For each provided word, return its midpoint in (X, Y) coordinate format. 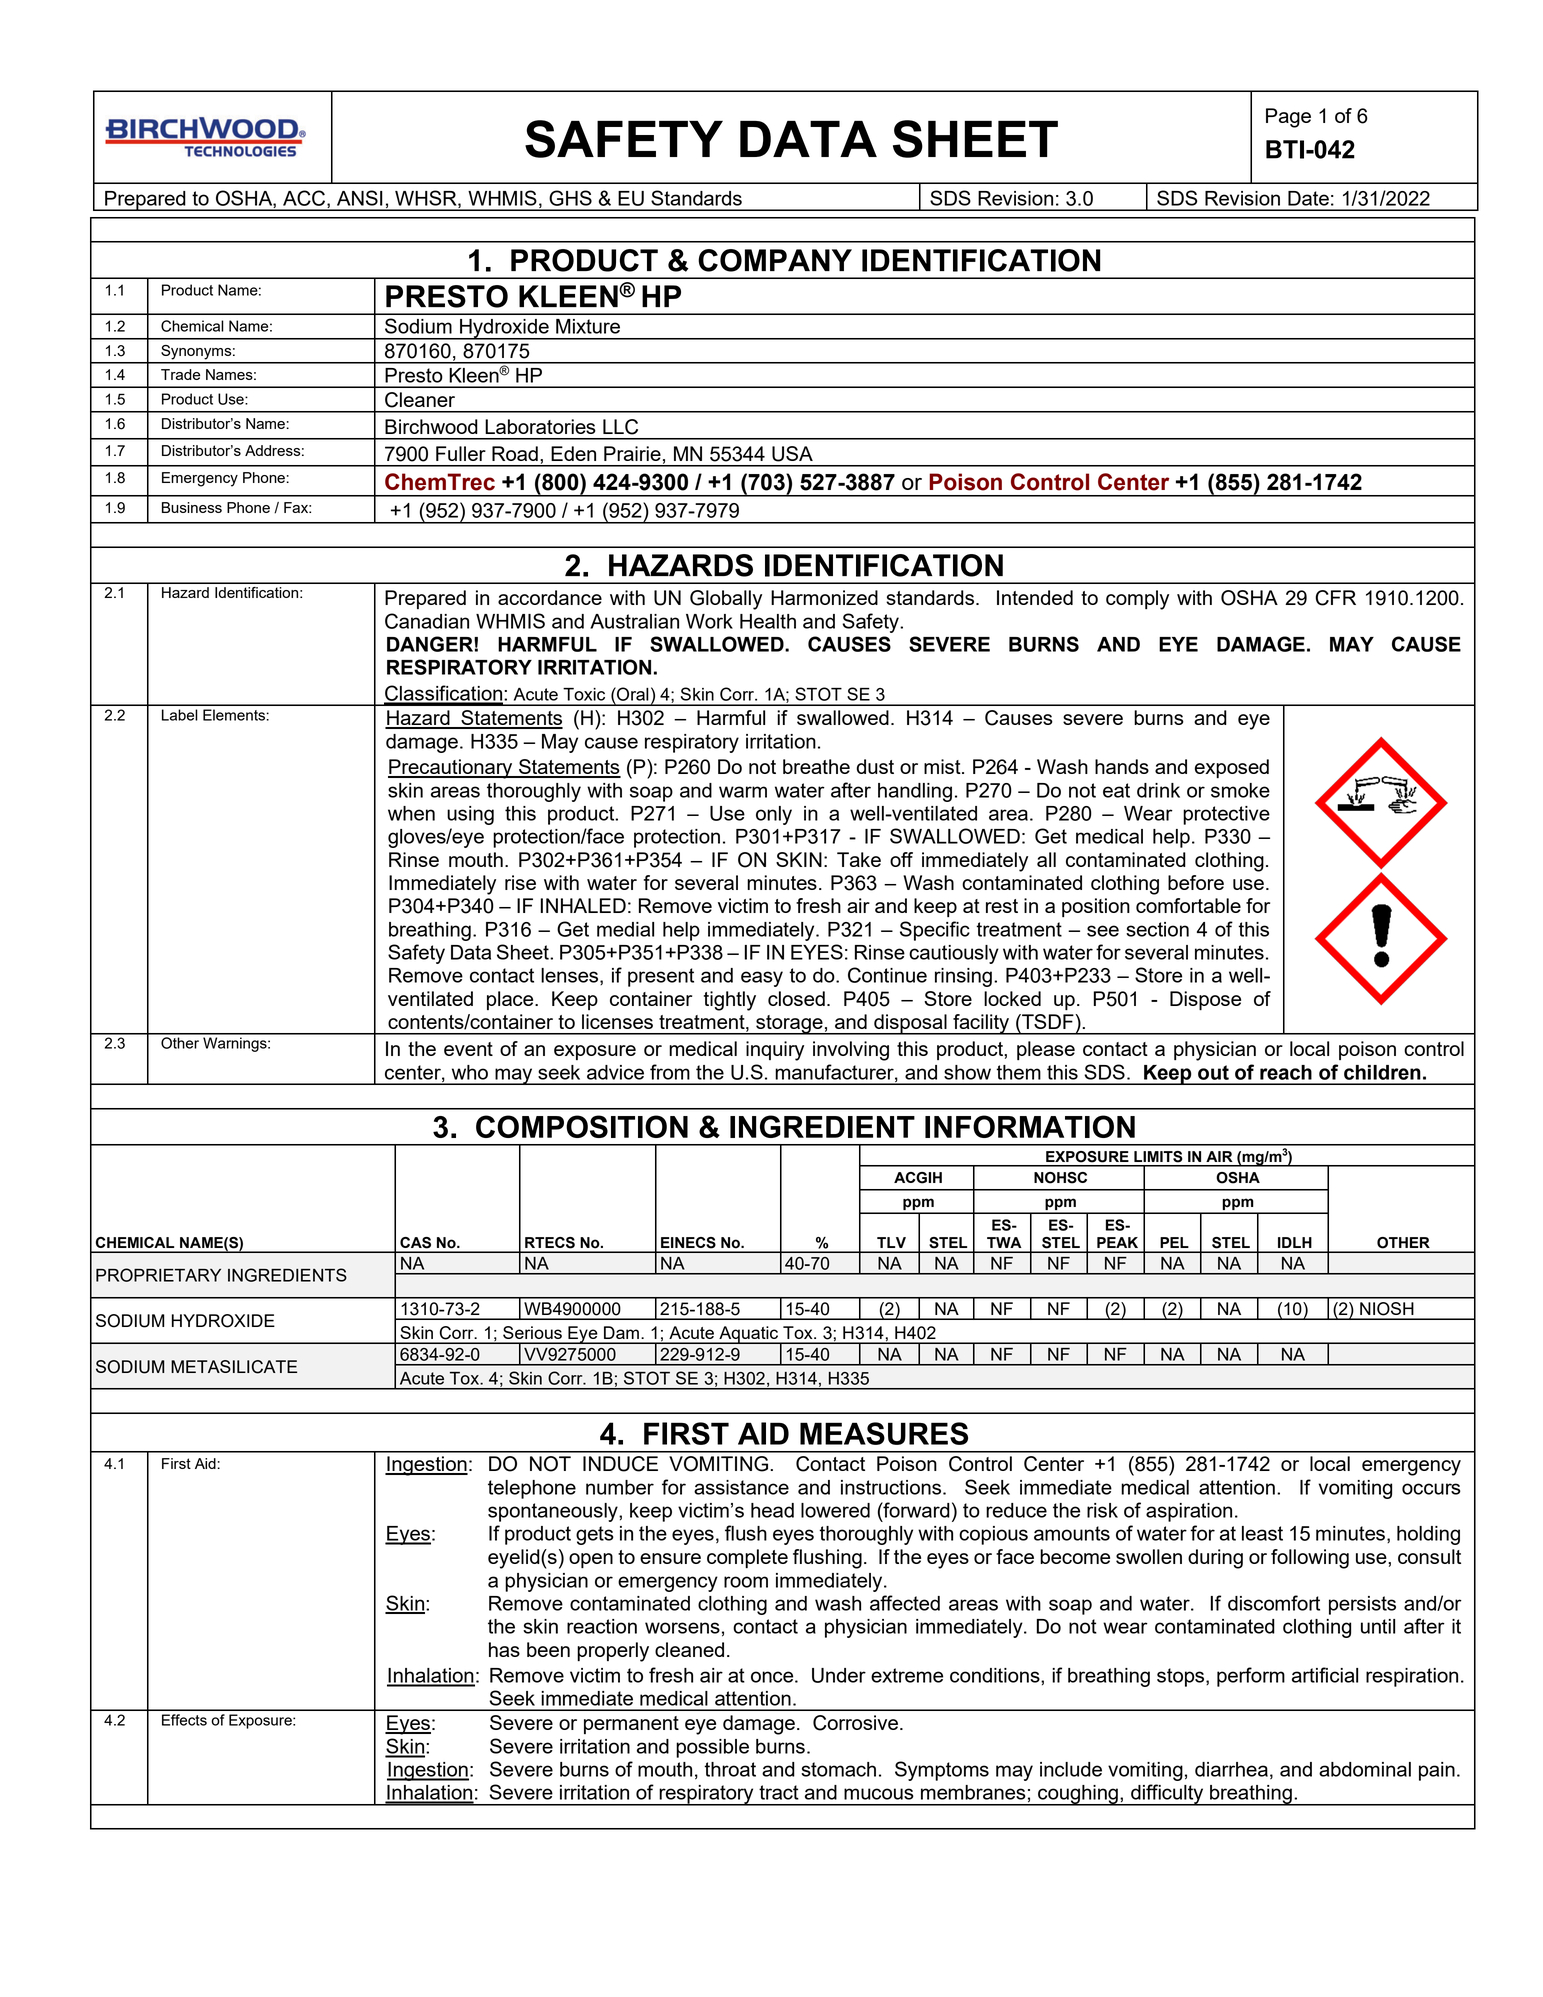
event (468, 1049)
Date (1308, 198)
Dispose (1205, 1000)
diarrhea (1231, 1769)
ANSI (360, 198)
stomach (838, 1769)
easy (762, 979)
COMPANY (775, 260)
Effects (184, 1720)
